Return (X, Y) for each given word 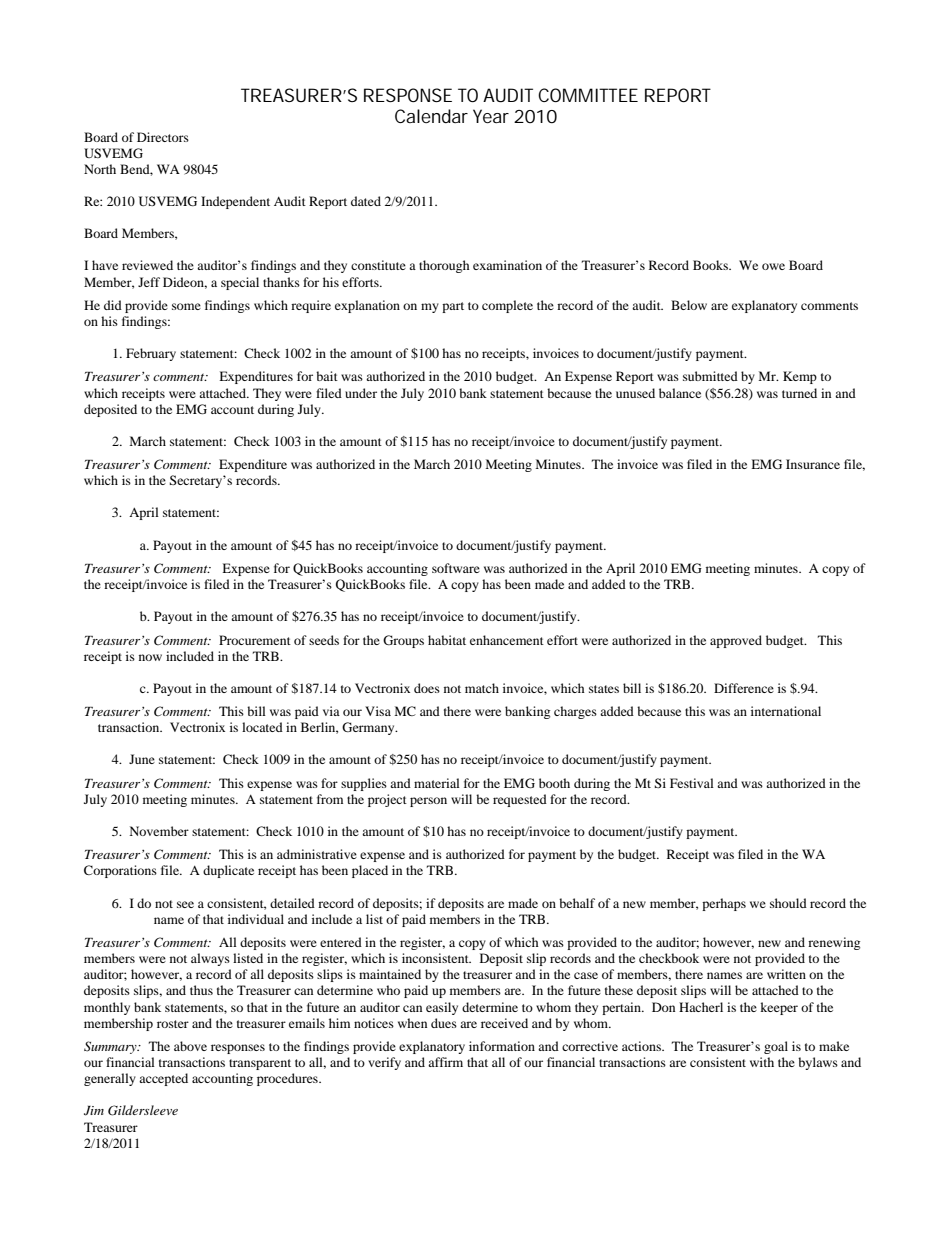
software (456, 568)
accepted (163, 1079)
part (453, 307)
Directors (163, 137)
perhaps (724, 904)
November (159, 831)
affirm (445, 1062)
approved (736, 641)
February (151, 354)
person (428, 802)
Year (491, 116)
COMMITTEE (588, 95)
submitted (710, 376)
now (150, 657)
